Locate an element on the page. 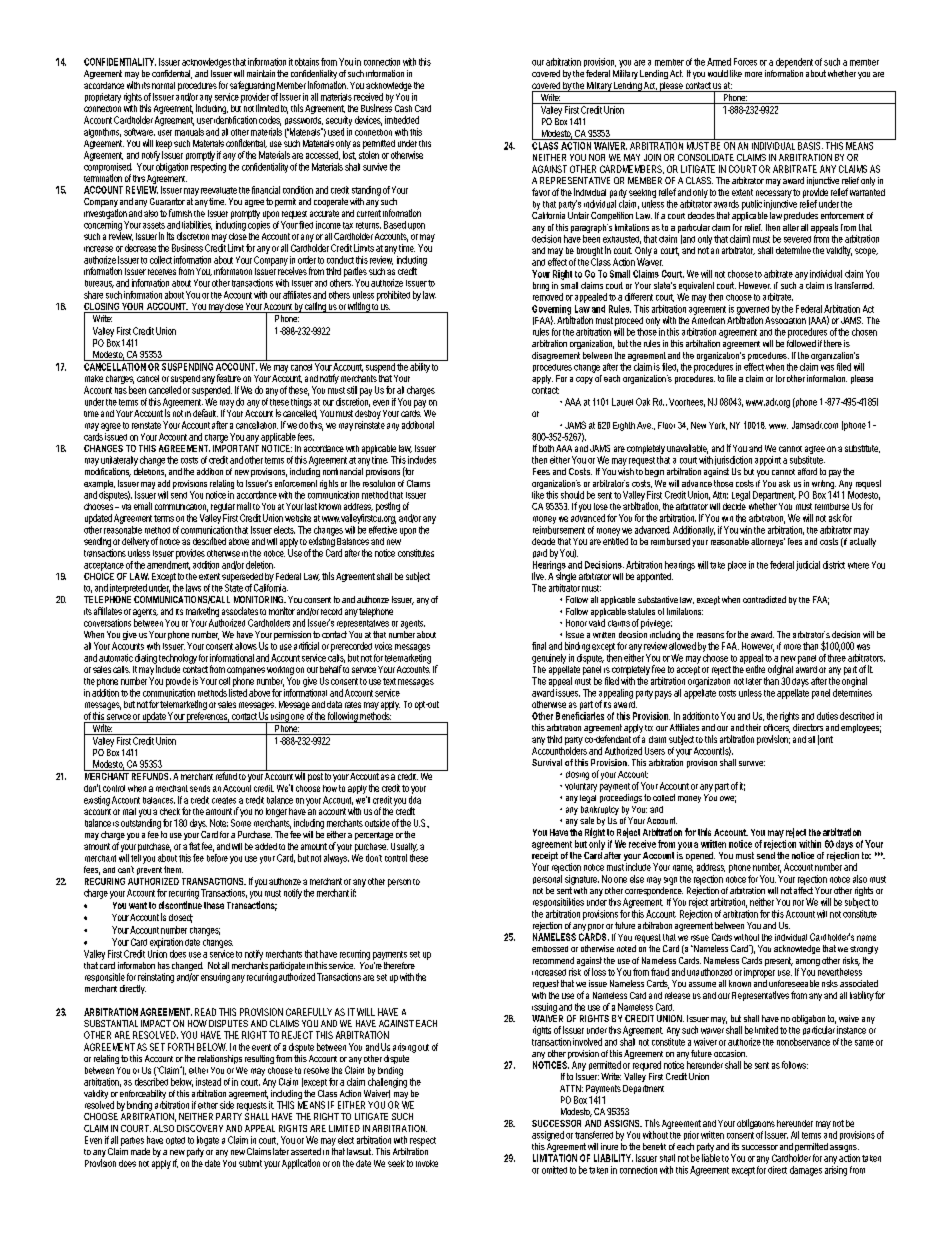  invoke is located at coordinates (427, 1163).
